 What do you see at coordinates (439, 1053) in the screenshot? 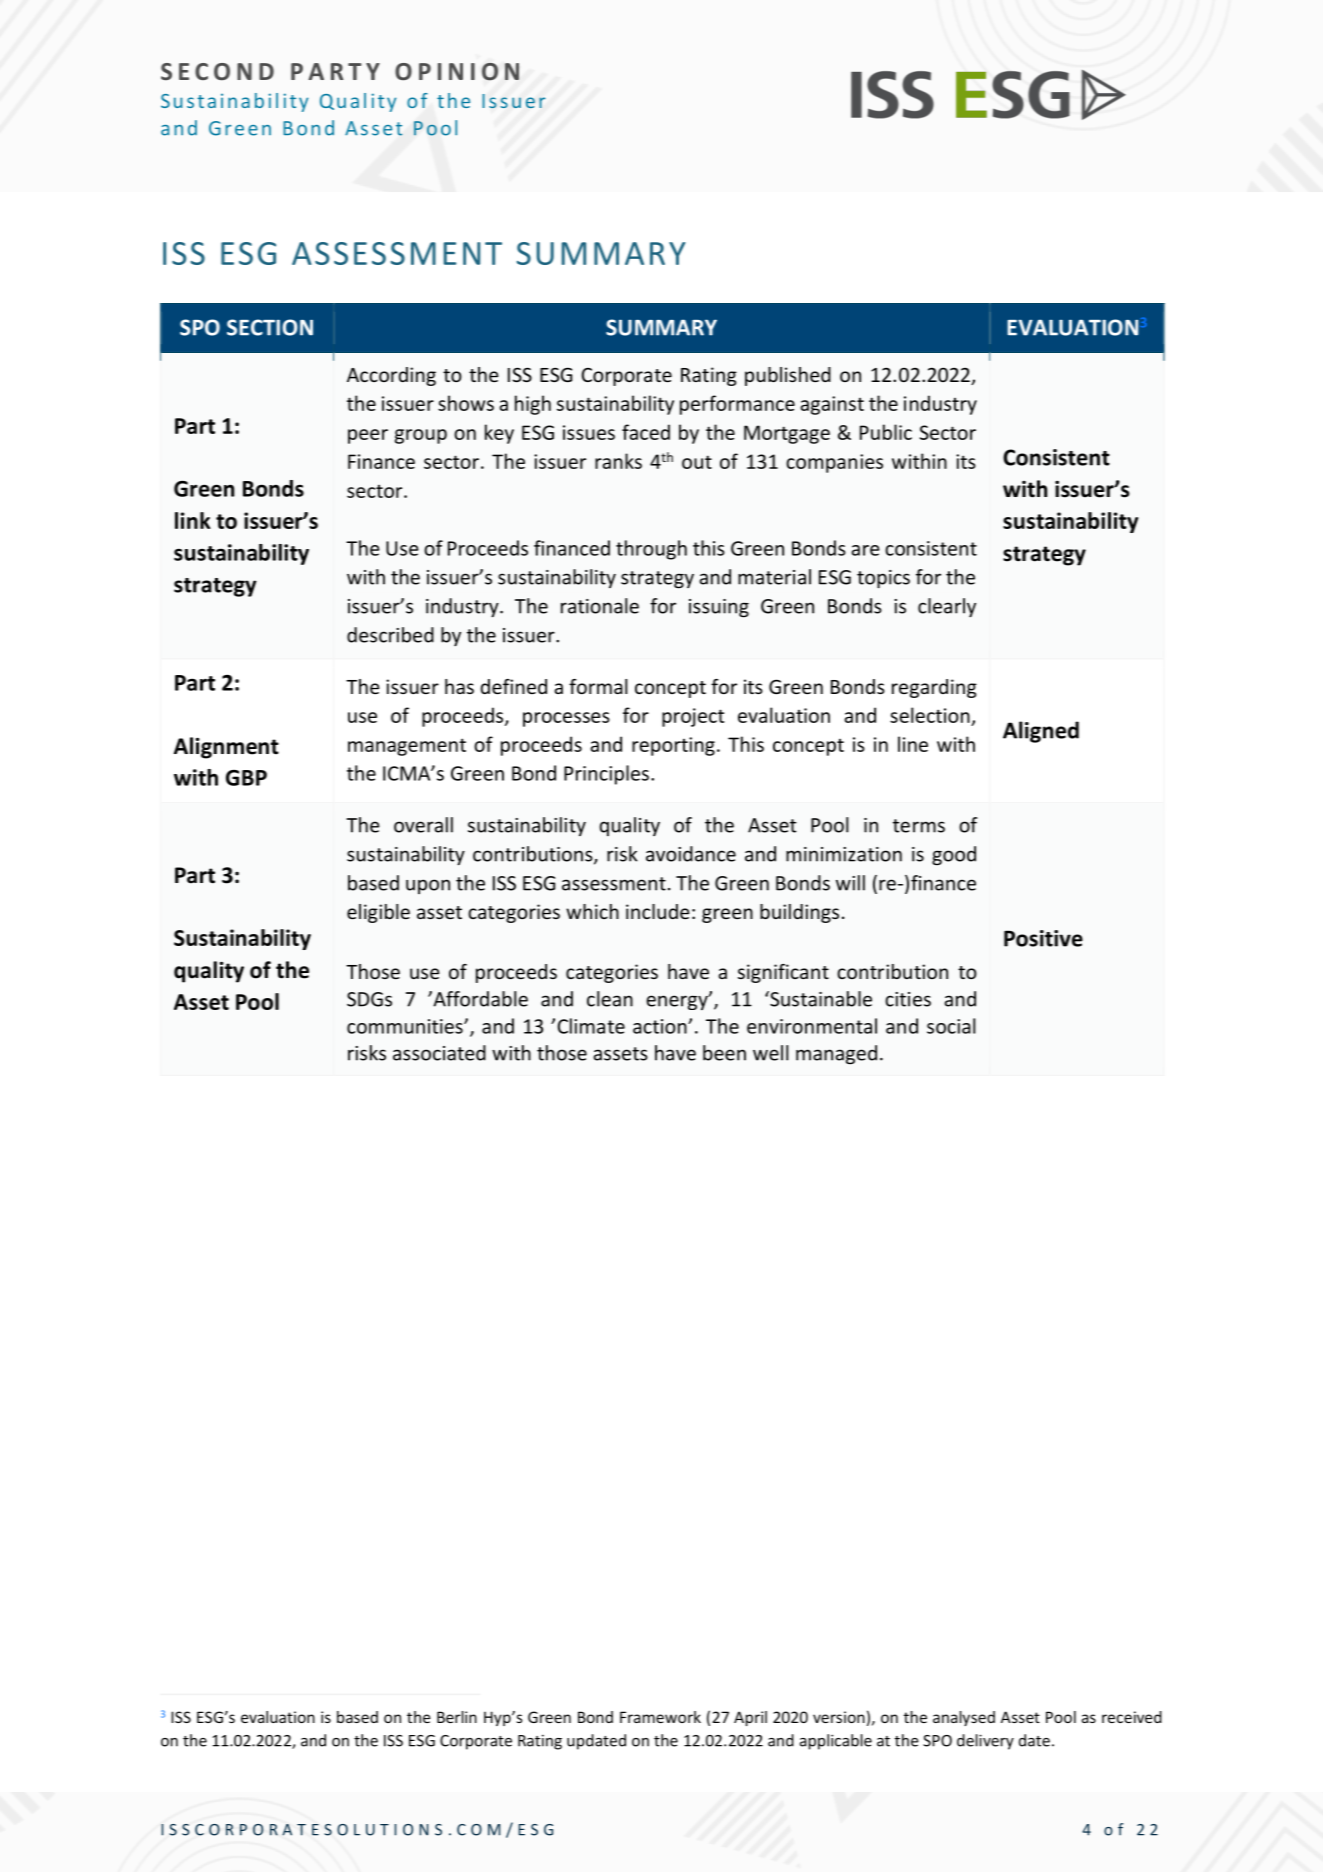
I see `associated` at bounding box center [439, 1053].
